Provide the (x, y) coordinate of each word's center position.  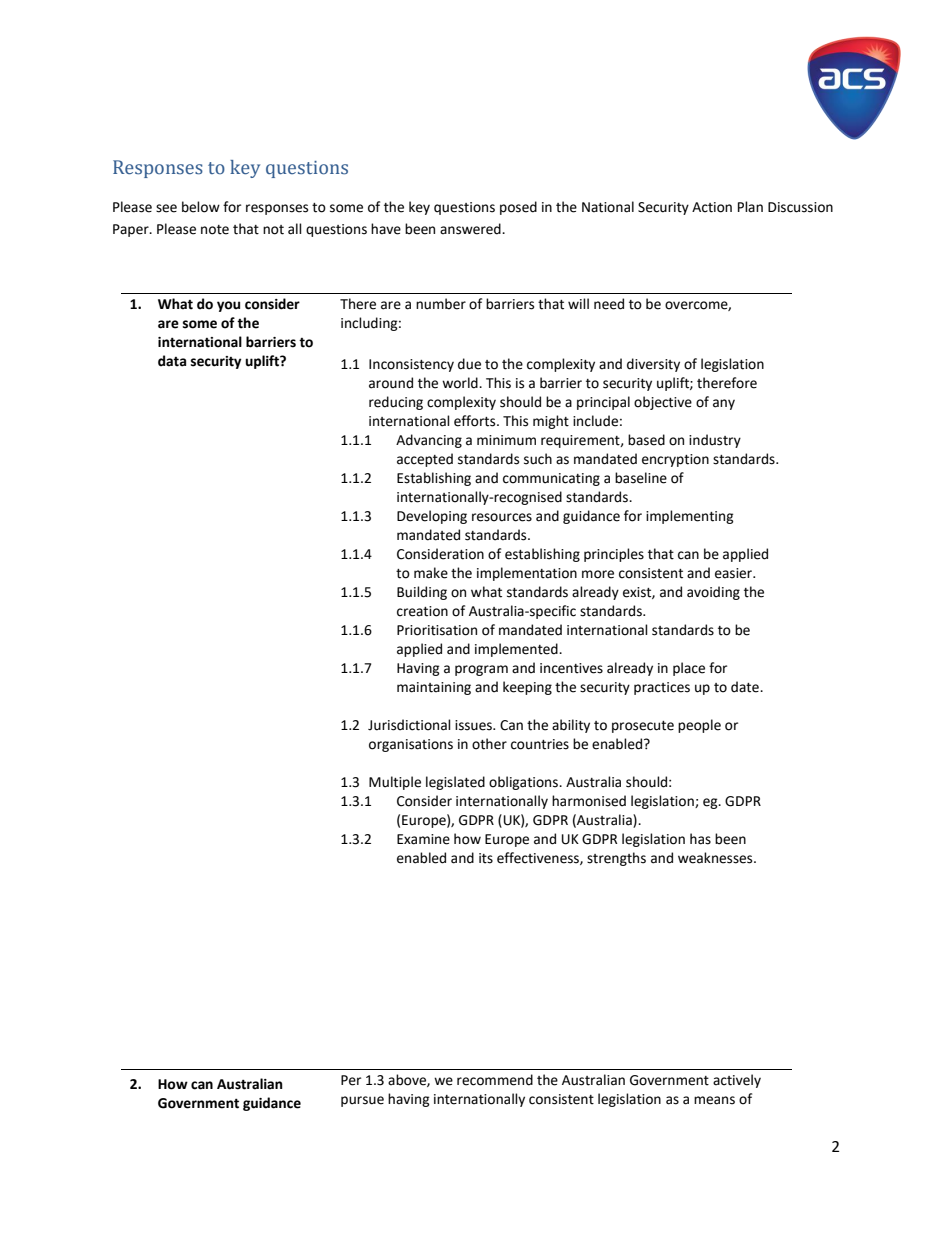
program (481, 670)
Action (712, 207)
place (689, 669)
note (215, 230)
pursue (362, 1101)
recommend (495, 1080)
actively (737, 1081)
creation (422, 611)
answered (471, 229)
